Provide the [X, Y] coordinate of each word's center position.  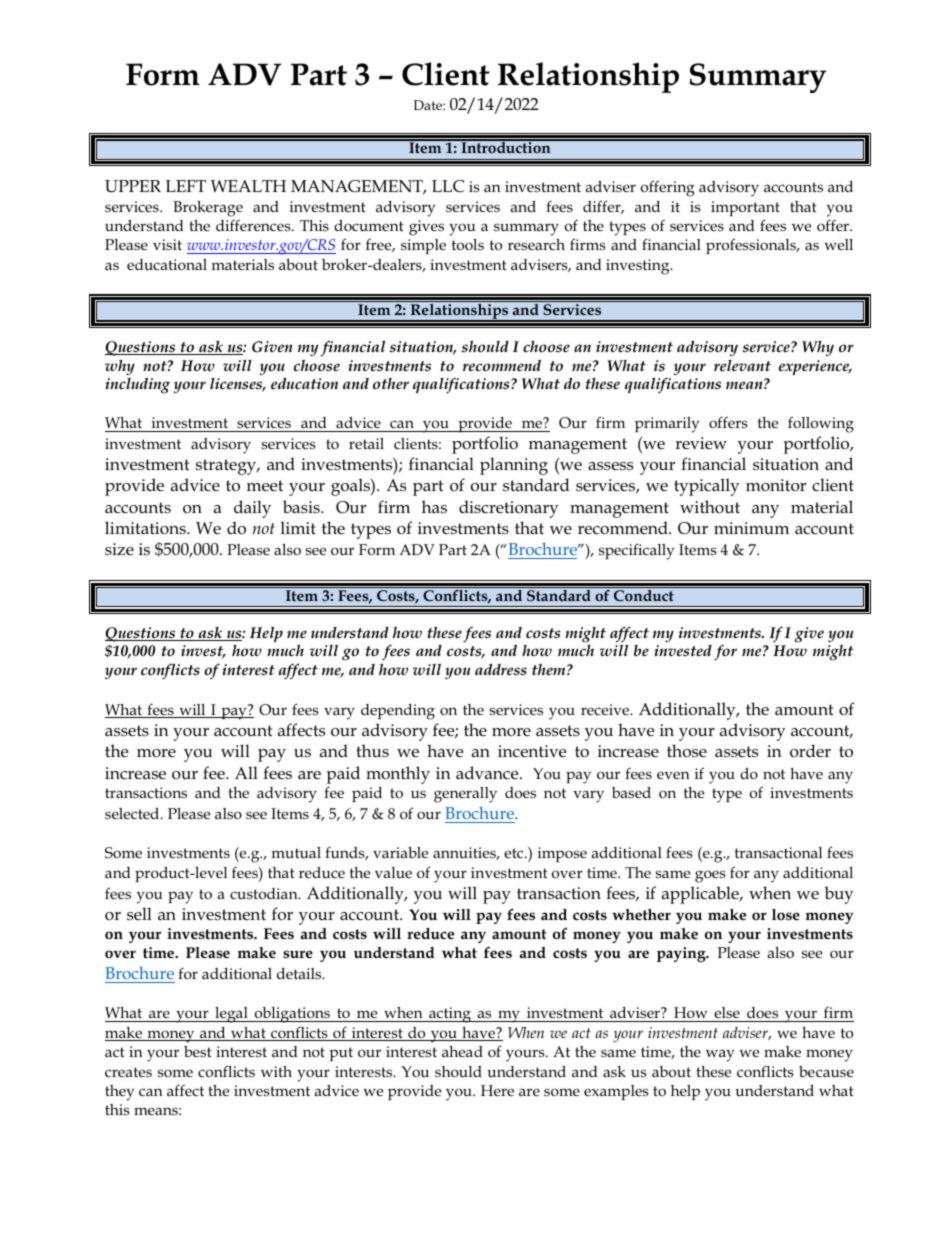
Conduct [644, 595]
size [119, 549]
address [501, 670]
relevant [742, 365]
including [137, 385]
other [391, 383]
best [198, 1051]
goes [710, 876]
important [745, 208]
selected [133, 814]
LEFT [186, 186]
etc [515, 853]
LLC [448, 186]
